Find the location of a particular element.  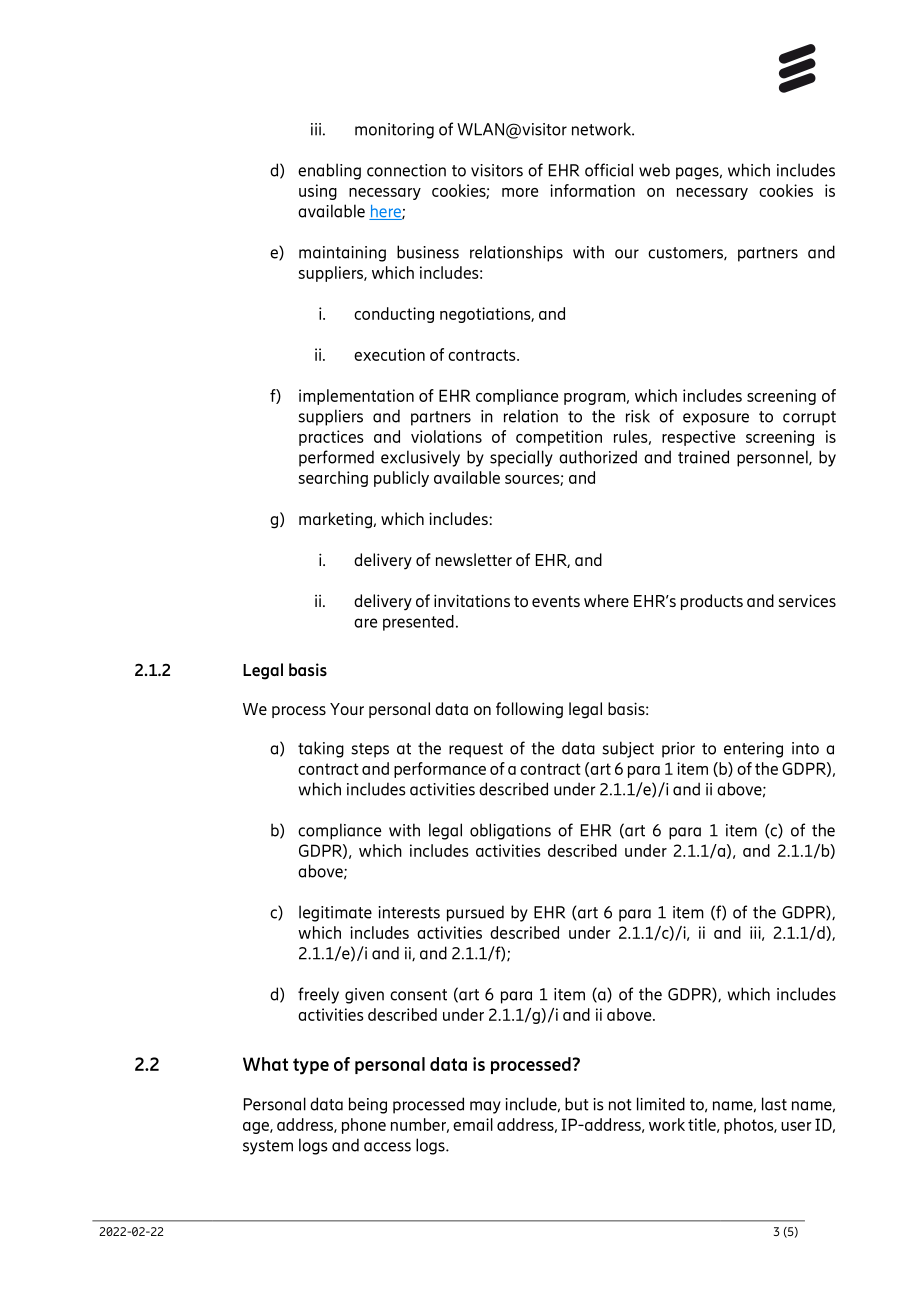

web is located at coordinates (654, 170).
